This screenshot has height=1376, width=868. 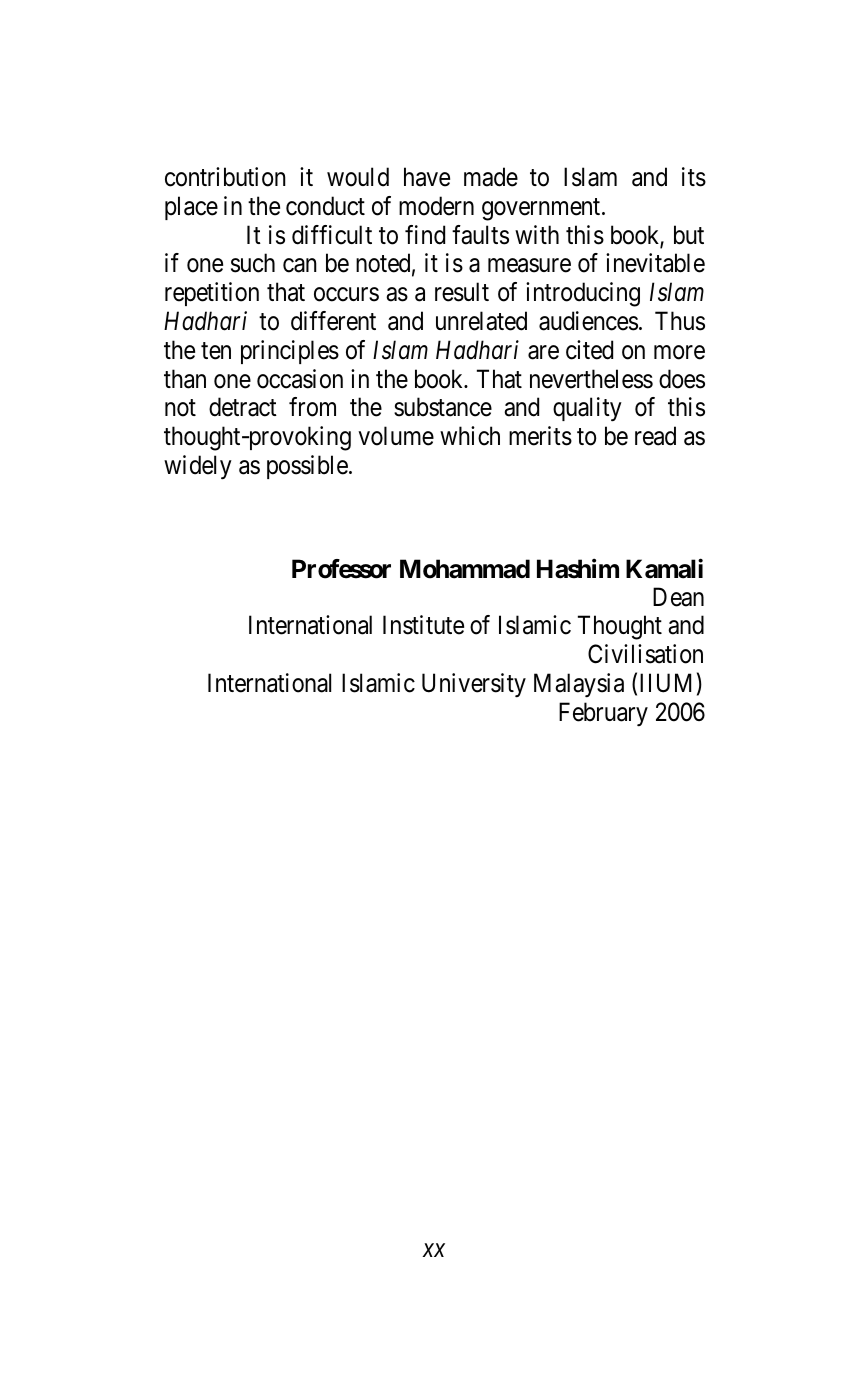 I want to click on government, so click(x=542, y=209).
